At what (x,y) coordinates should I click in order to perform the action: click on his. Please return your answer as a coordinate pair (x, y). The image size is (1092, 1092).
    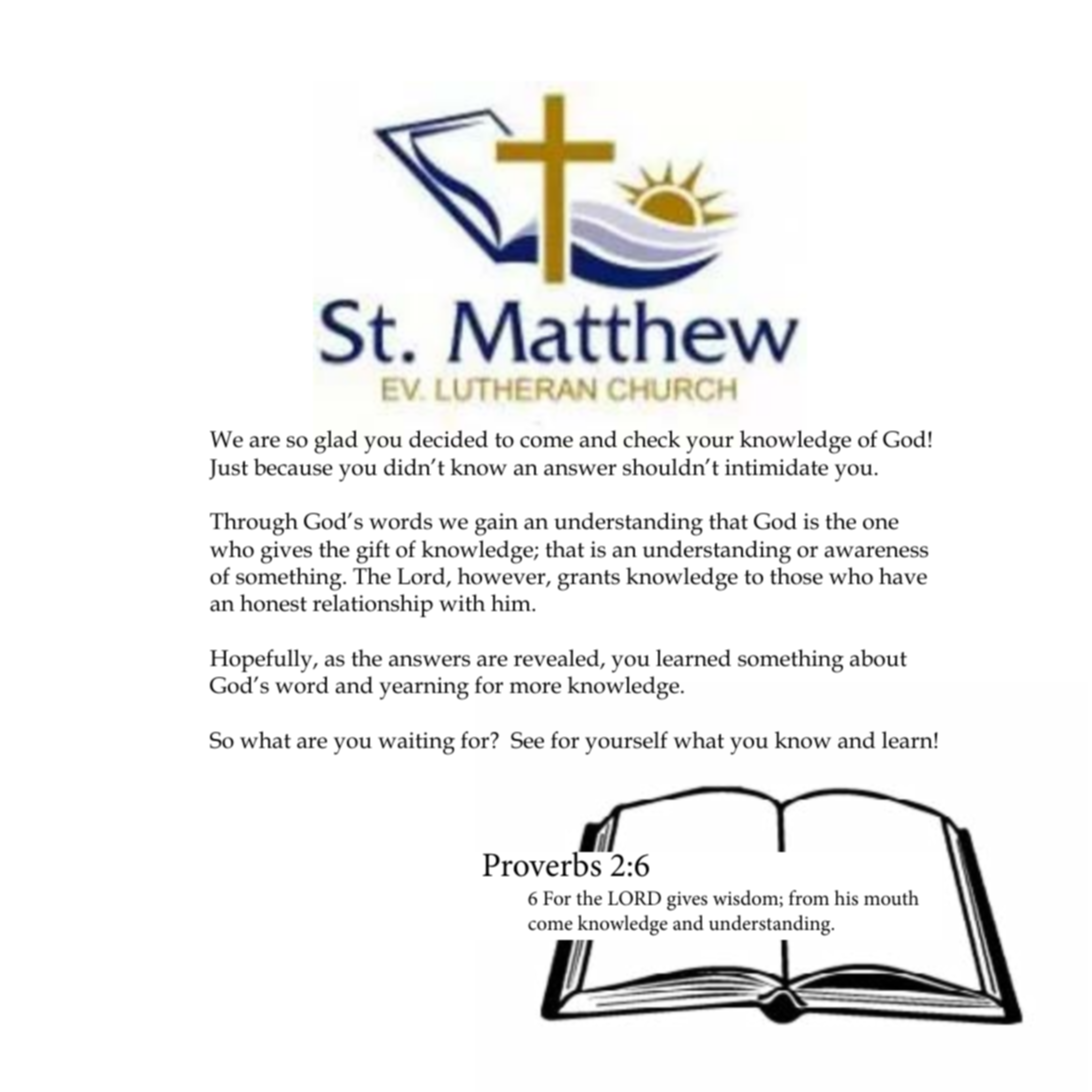
    Looking at the image, I should click on (846, 898).
